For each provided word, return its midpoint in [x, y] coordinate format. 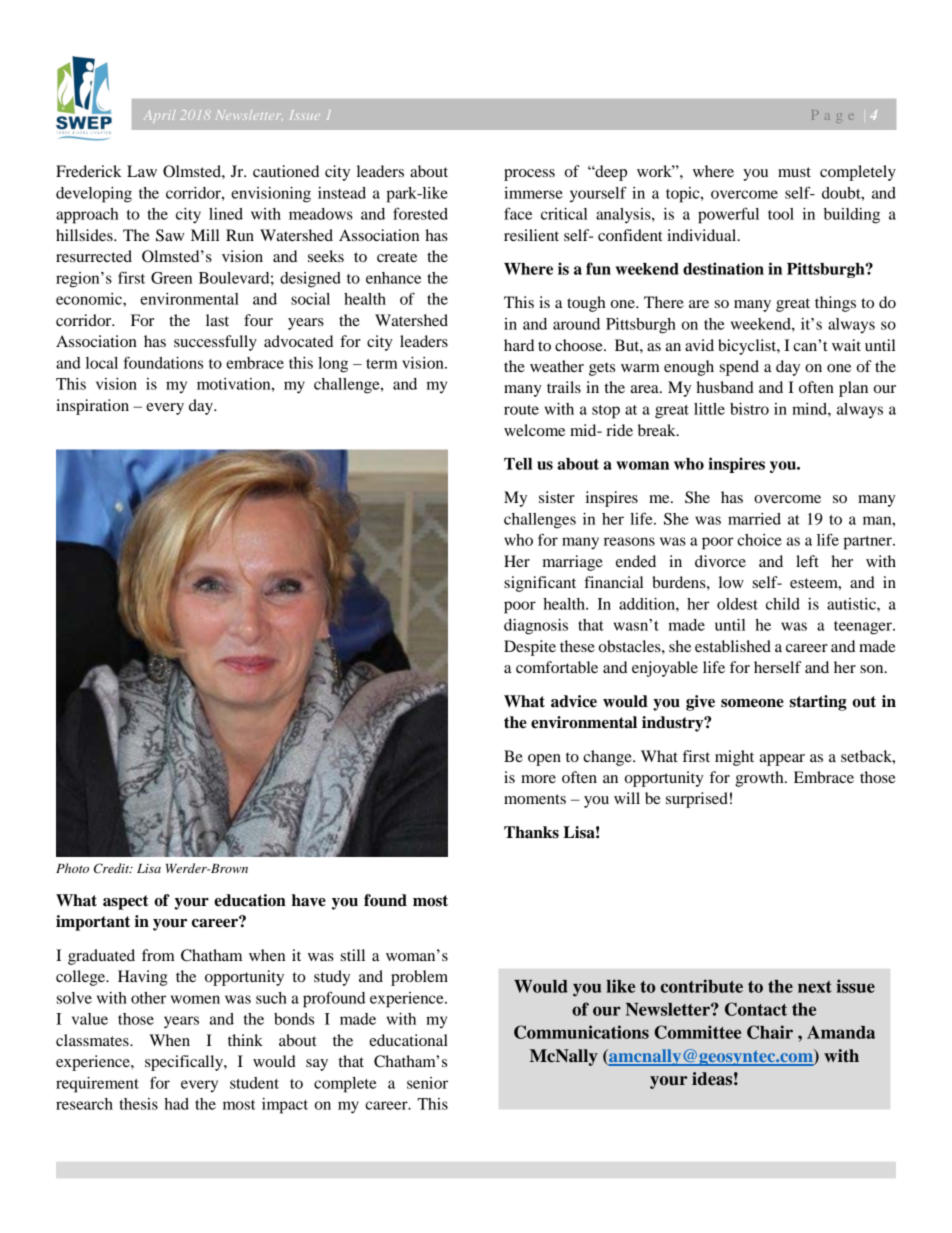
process [529, 175]
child [783, 604]
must [794, 172]
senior [427, 1083]
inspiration [92, 407]
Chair [770, 1032]
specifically [185, 1063]
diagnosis [536, 627]
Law [142, 171]
